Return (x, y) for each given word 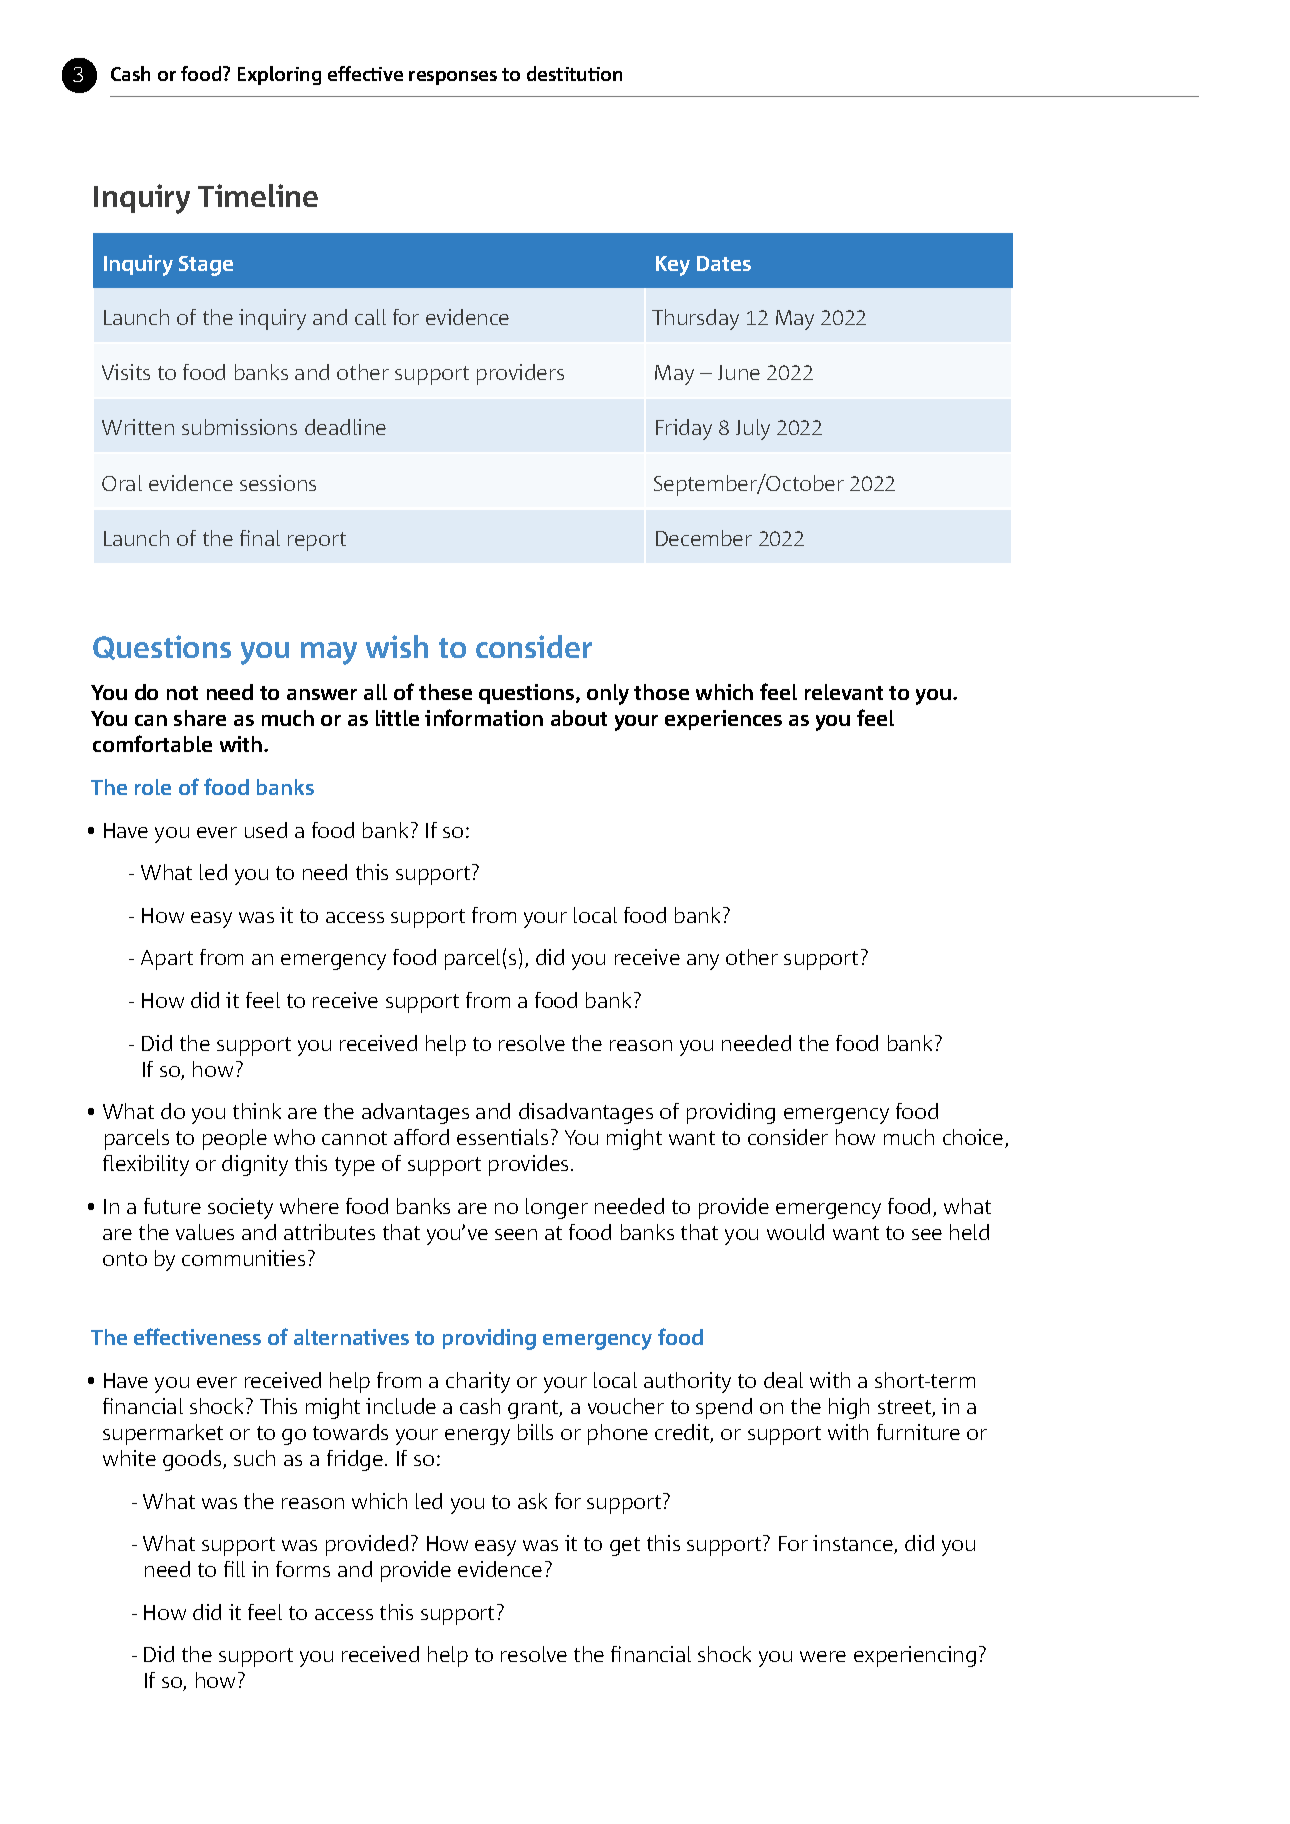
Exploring (279, 75)
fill (234, 1569)
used (266, 830)
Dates (724, 263)
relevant (844, 692)
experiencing (915, 1656)
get (625, 1546)
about (579, 718)
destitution (574, 73)
